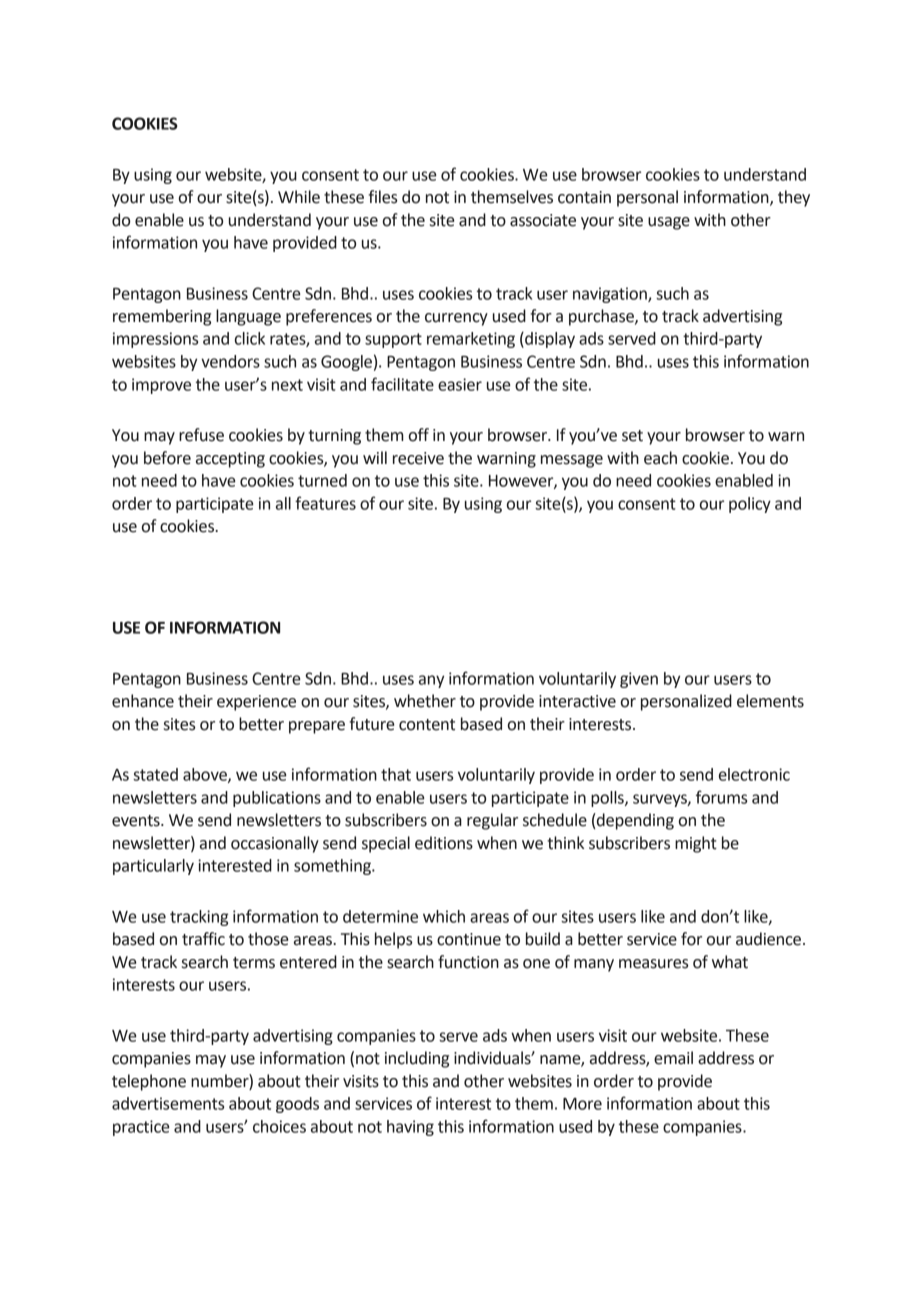  Describe the element at coordinates (168, 1103) in the page. I see `advertisements` at that location.
